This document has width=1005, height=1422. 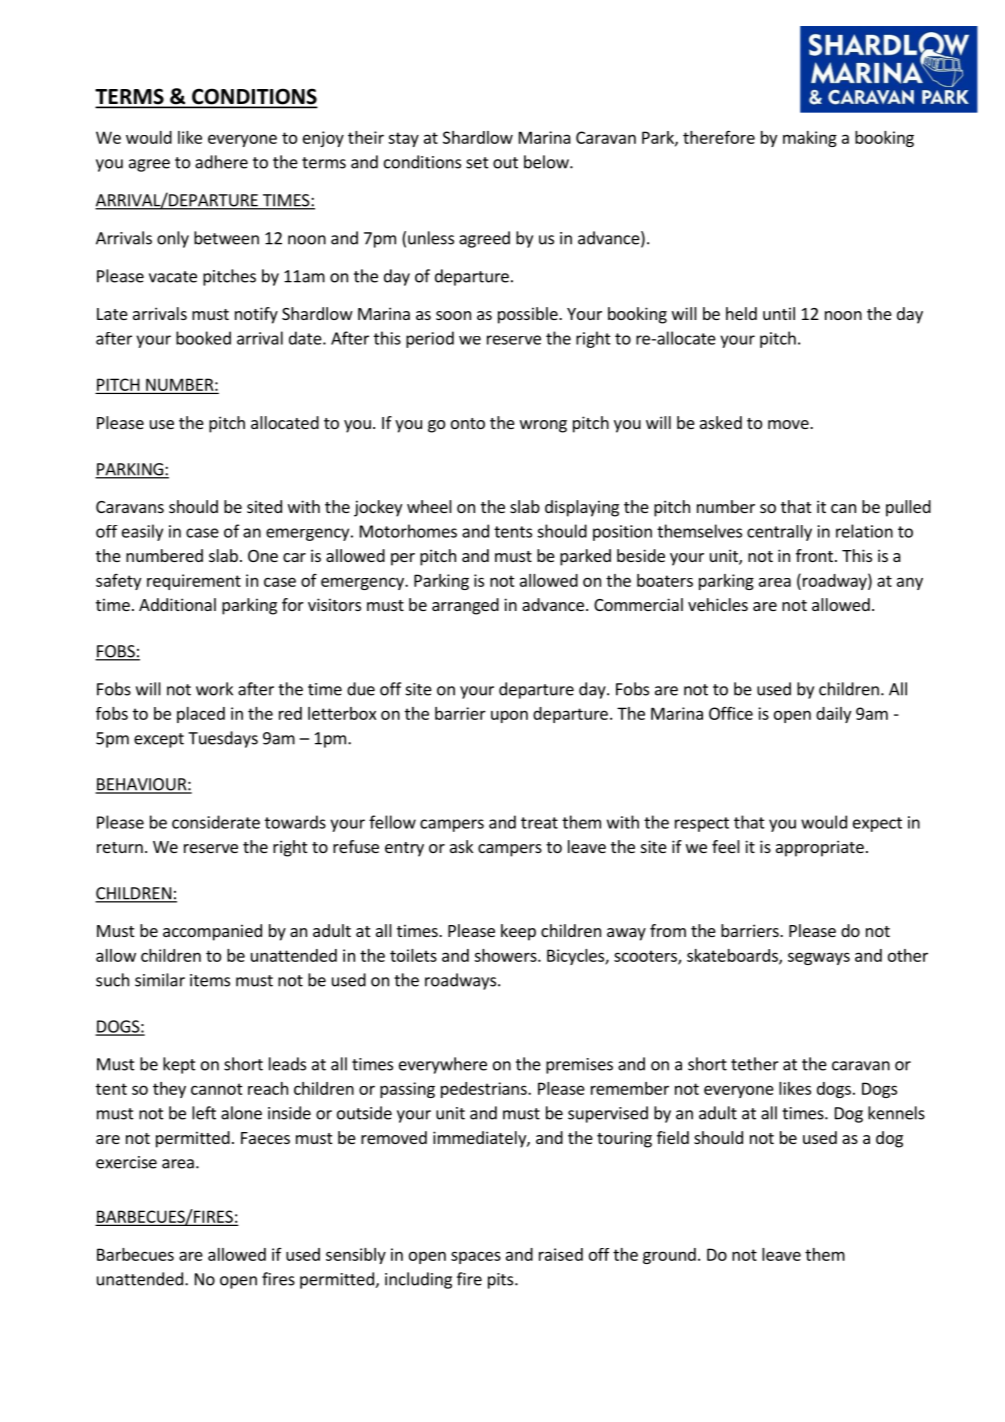 What do you see at coordinates (126, 1162) in the document?
I see `exercise` at bounding box center [126, 1162].
